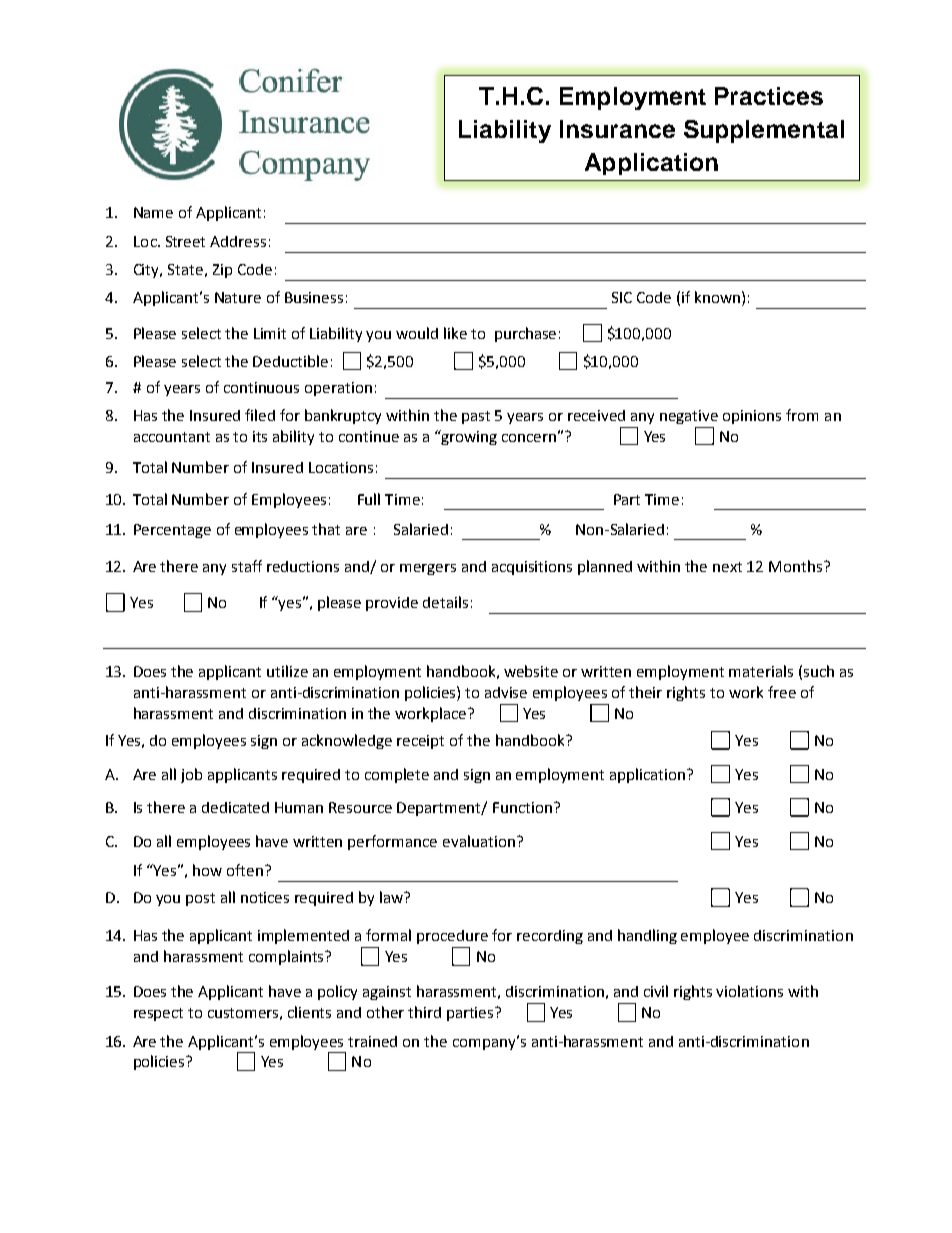 This screenshot has width=952, height=1233. I want to click on violations, so click(749, 991).
